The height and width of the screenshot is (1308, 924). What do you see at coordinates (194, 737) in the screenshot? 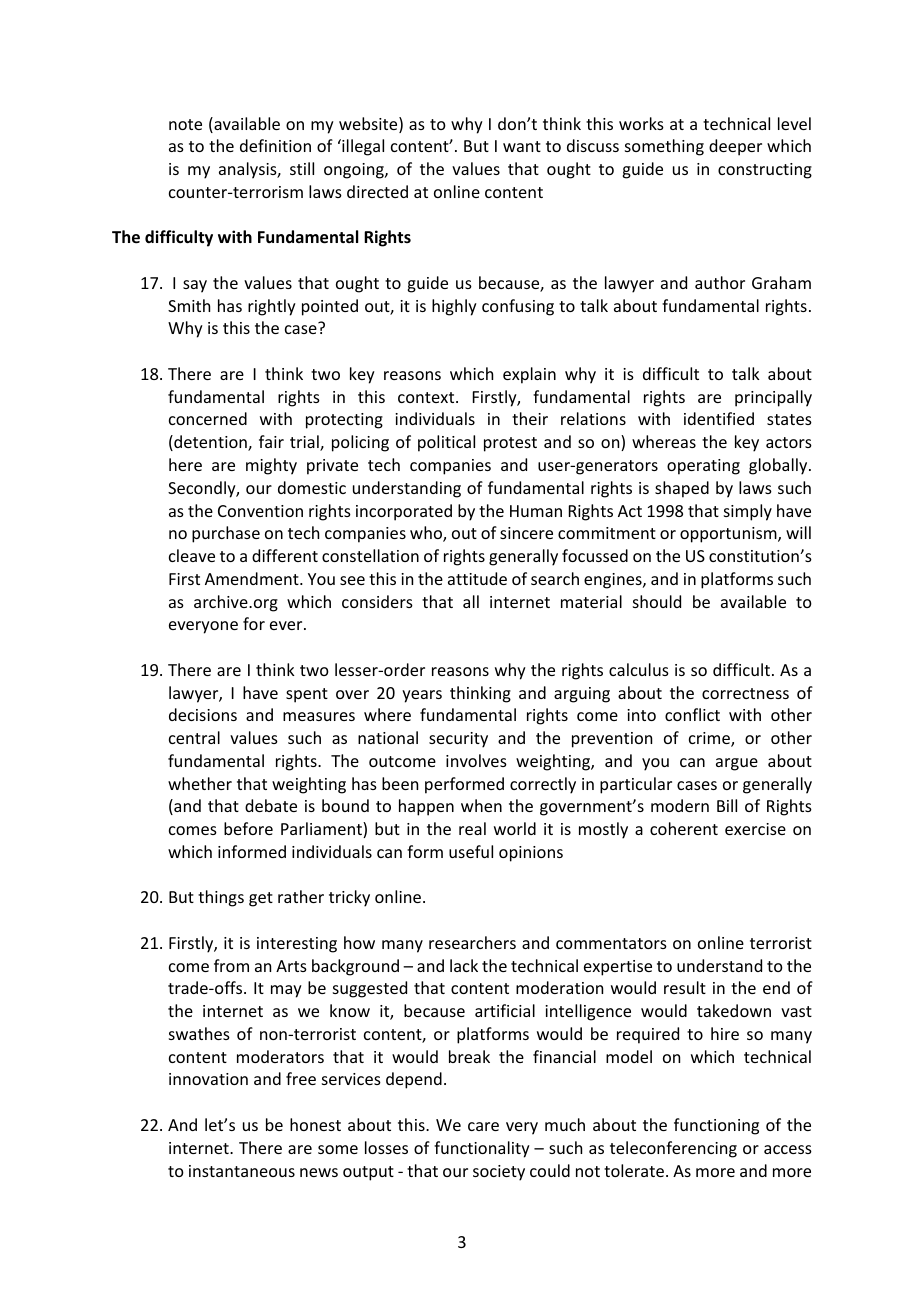
I see `central` at bounding box center [194, 737].
